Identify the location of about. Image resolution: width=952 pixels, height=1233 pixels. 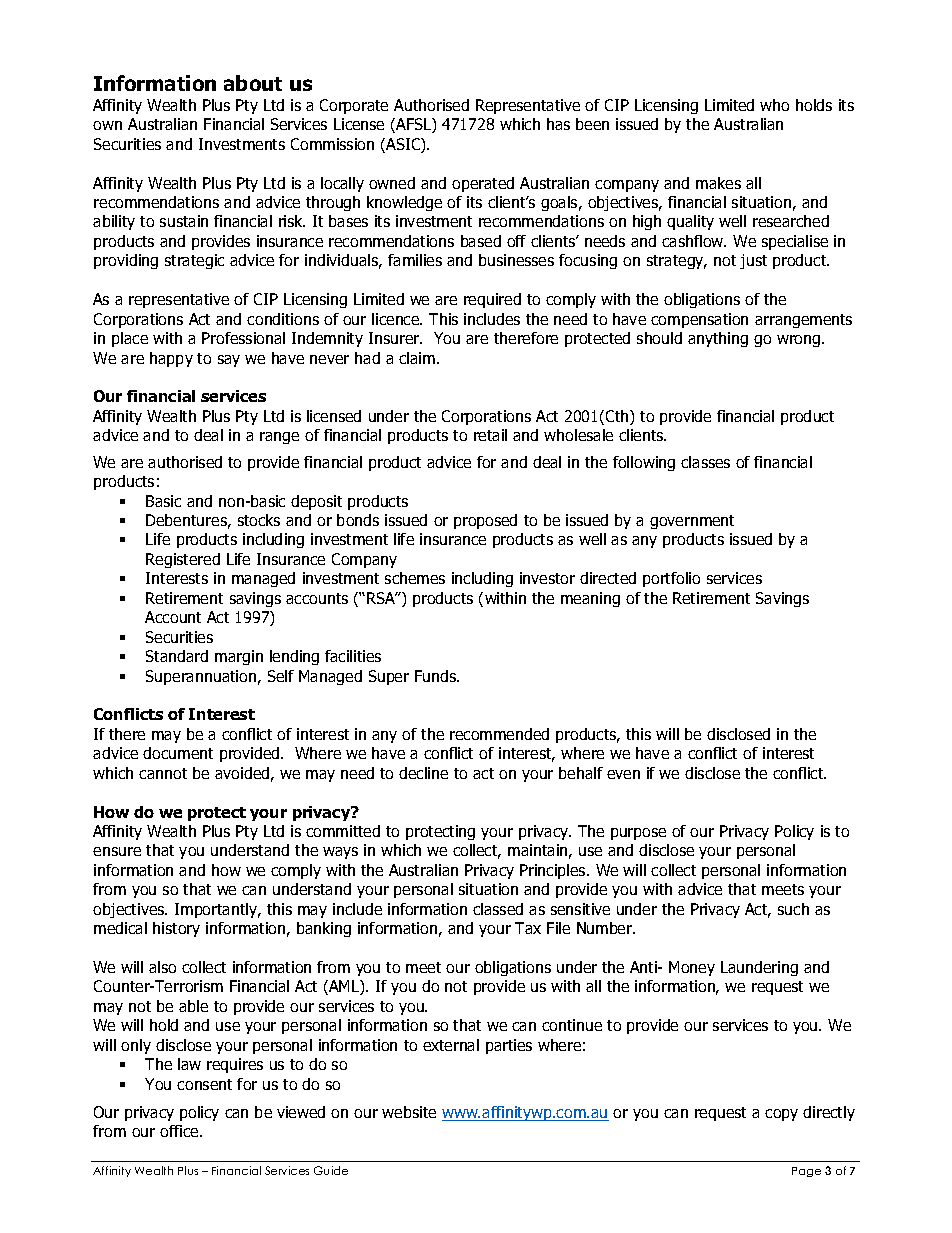
(253, 83).
